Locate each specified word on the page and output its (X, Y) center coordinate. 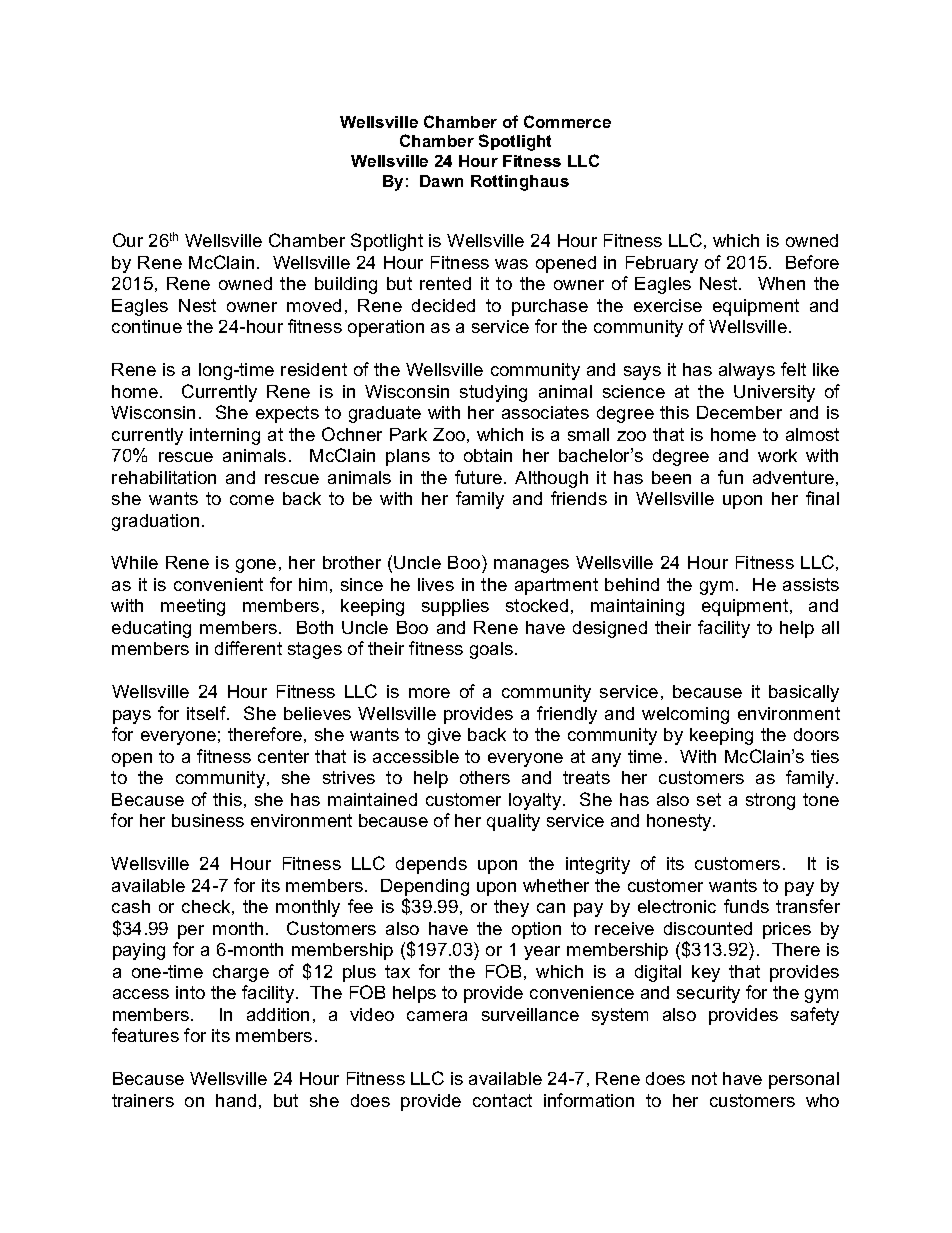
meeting (193, 607)
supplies (455, 607)
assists (811, 584)
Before (812, 262)
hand (236, 1100)
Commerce (567, 121)
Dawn (441, 181)
